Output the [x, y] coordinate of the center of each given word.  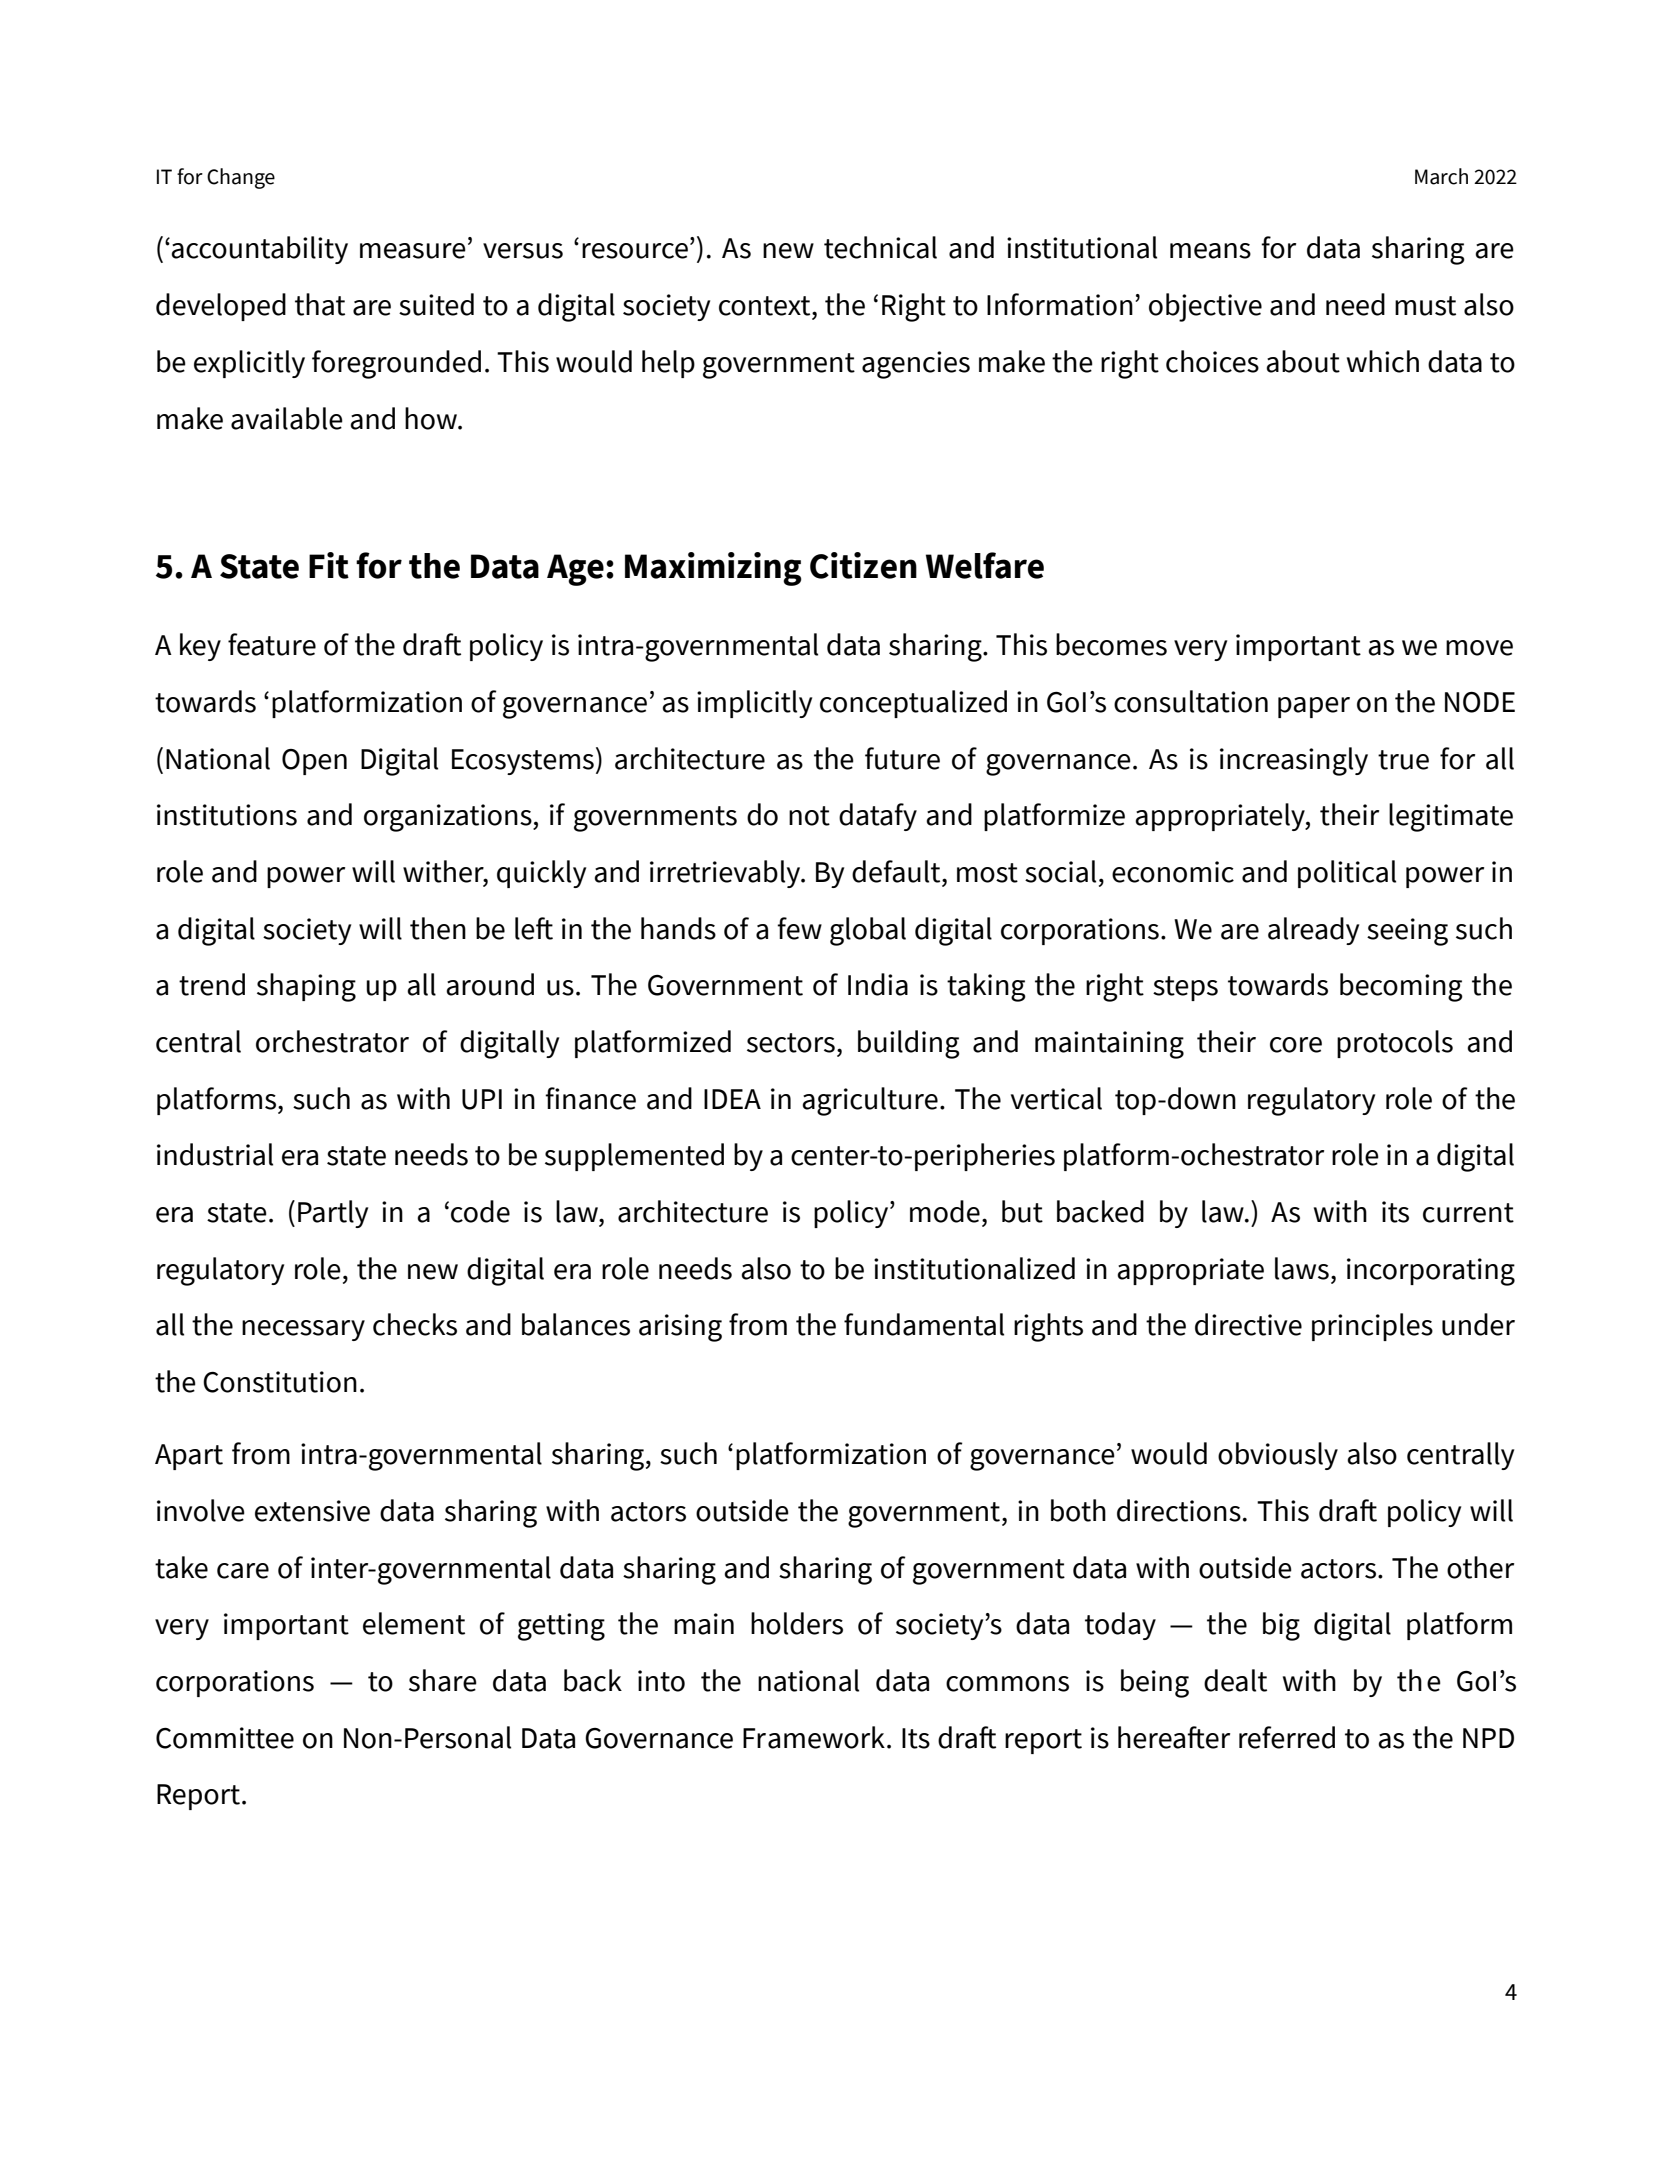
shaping [306, 987]
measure [413, 251]
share [443, 1680]
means [1210, 251]
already [1313, 931]
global [868, 931]
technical [880, 247]
